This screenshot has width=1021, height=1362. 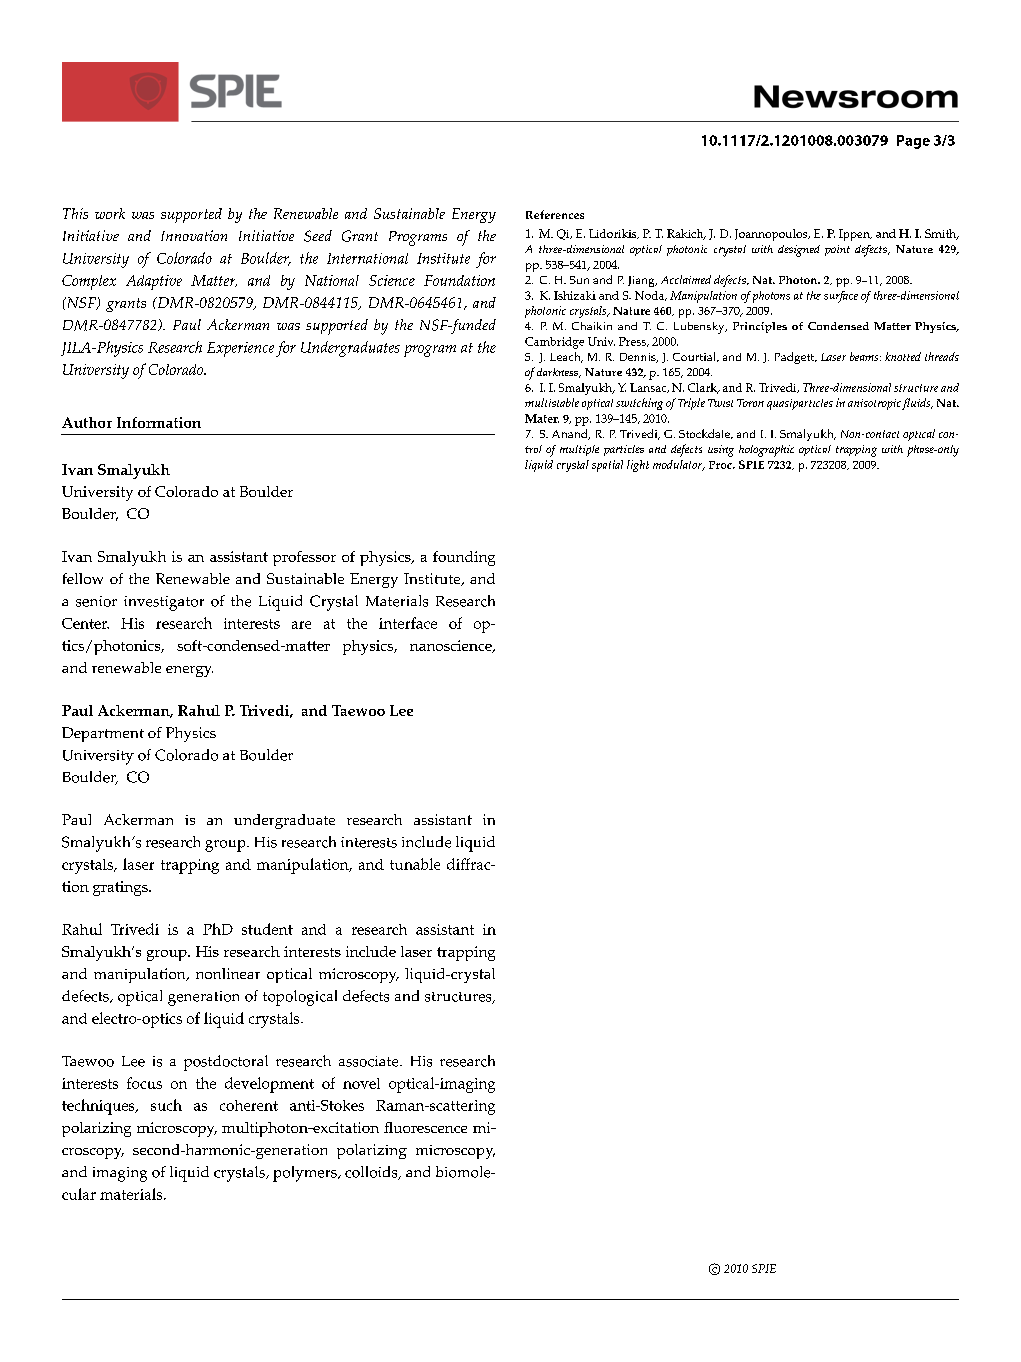 I want to click on Page, so click(x=913, y=142).
